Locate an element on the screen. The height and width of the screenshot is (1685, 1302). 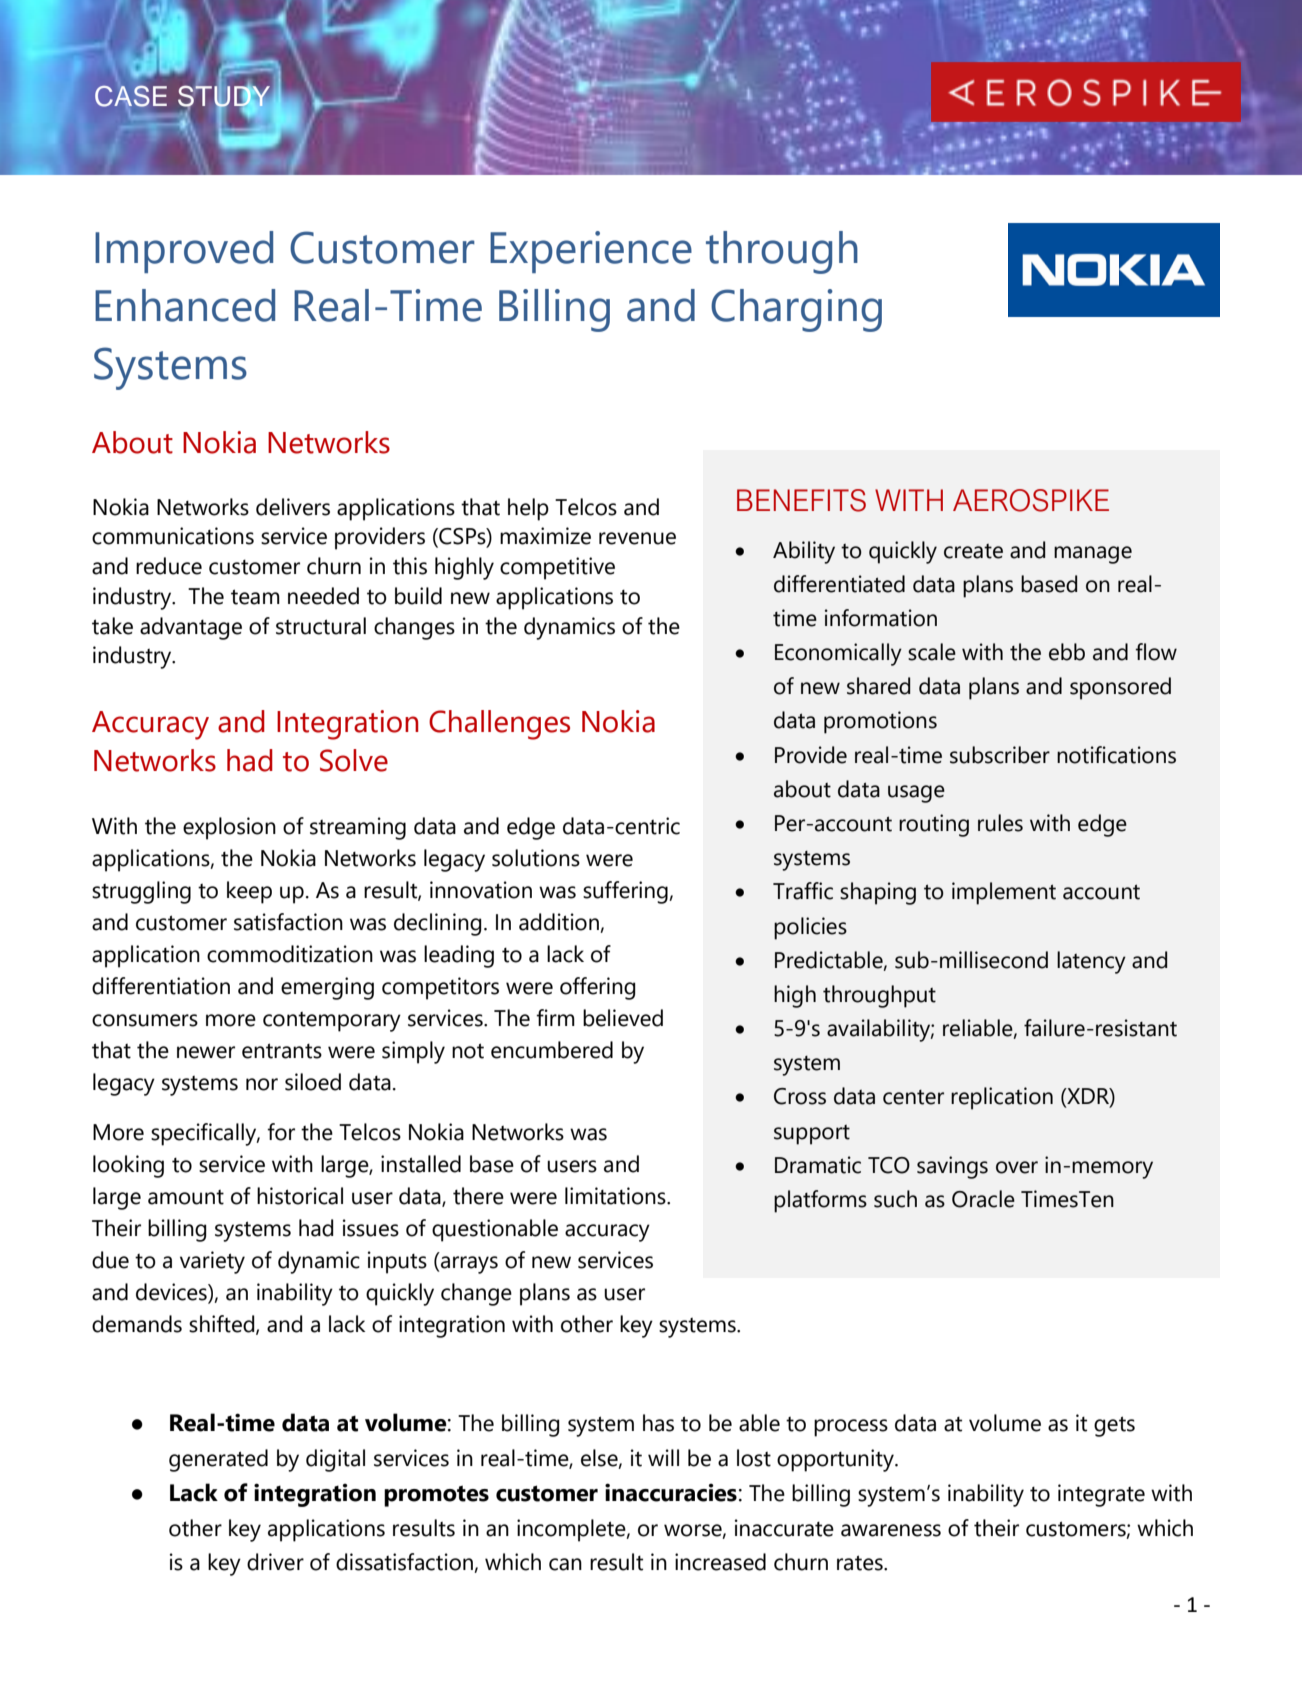
create is located at coordinates (973, 551).
